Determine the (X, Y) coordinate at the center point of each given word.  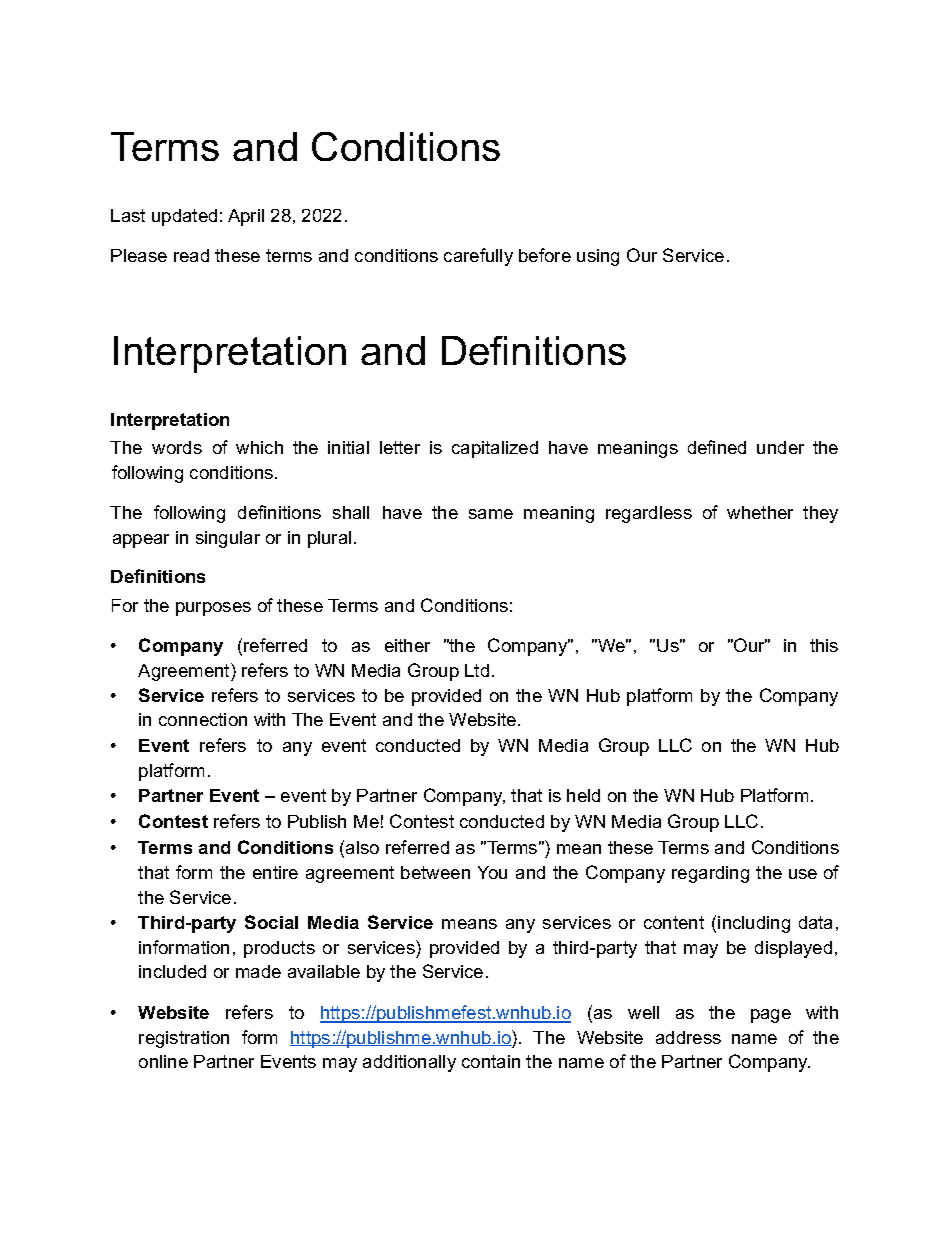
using (598, 257)
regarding (710, 874)
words (177, 447)
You (492, 872)
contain (491, 1061)
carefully (478, 257)
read (191, 255)
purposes (213, 609)
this (824, 645)
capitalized (495, 449)
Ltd (477, 670)
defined (717, 447)
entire (275, 872)
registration (184, 1039)
